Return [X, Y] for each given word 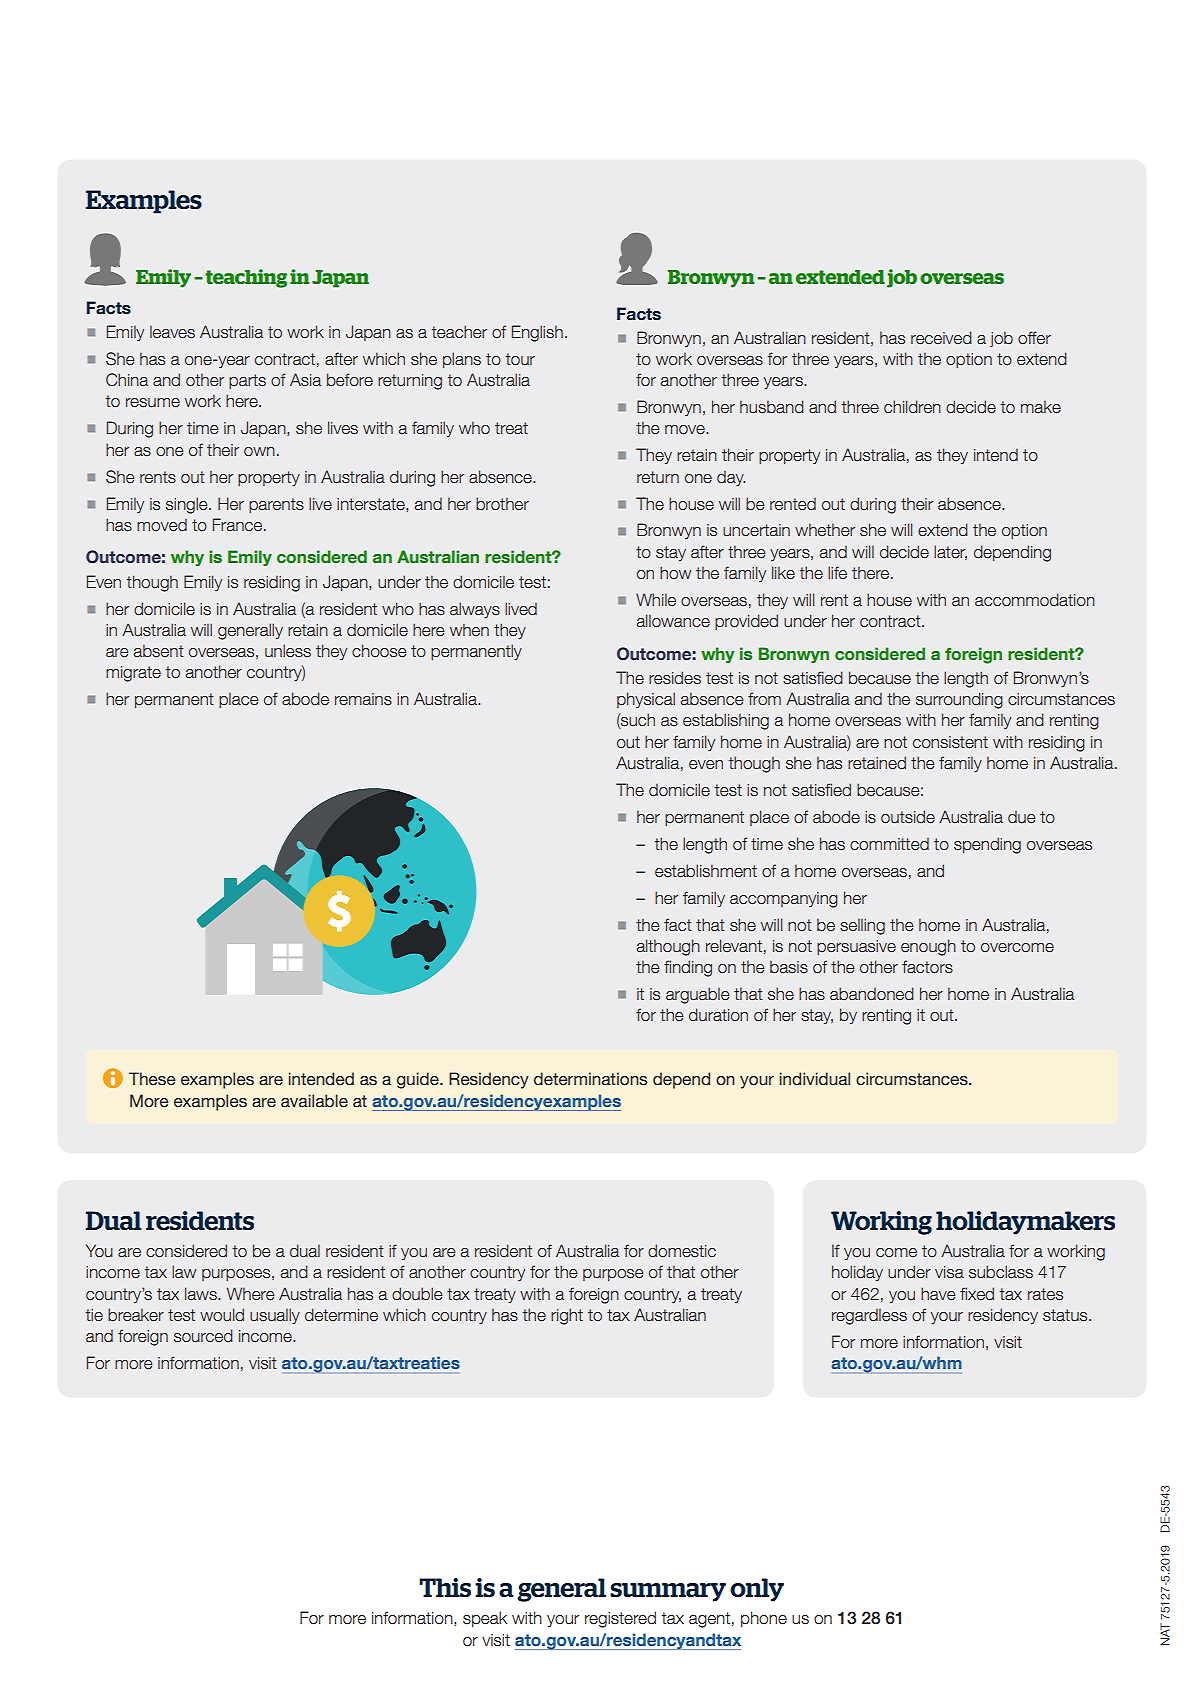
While [656, 600]
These [152, 1079]
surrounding [959, 700]
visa [949, 1272]
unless [288, 651]
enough [928, 947]
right [567, 1316]
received [941, 338]
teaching [246, 278]
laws [202, 1294]
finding [688, 968]
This [445, 1587]
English [537, 333]
